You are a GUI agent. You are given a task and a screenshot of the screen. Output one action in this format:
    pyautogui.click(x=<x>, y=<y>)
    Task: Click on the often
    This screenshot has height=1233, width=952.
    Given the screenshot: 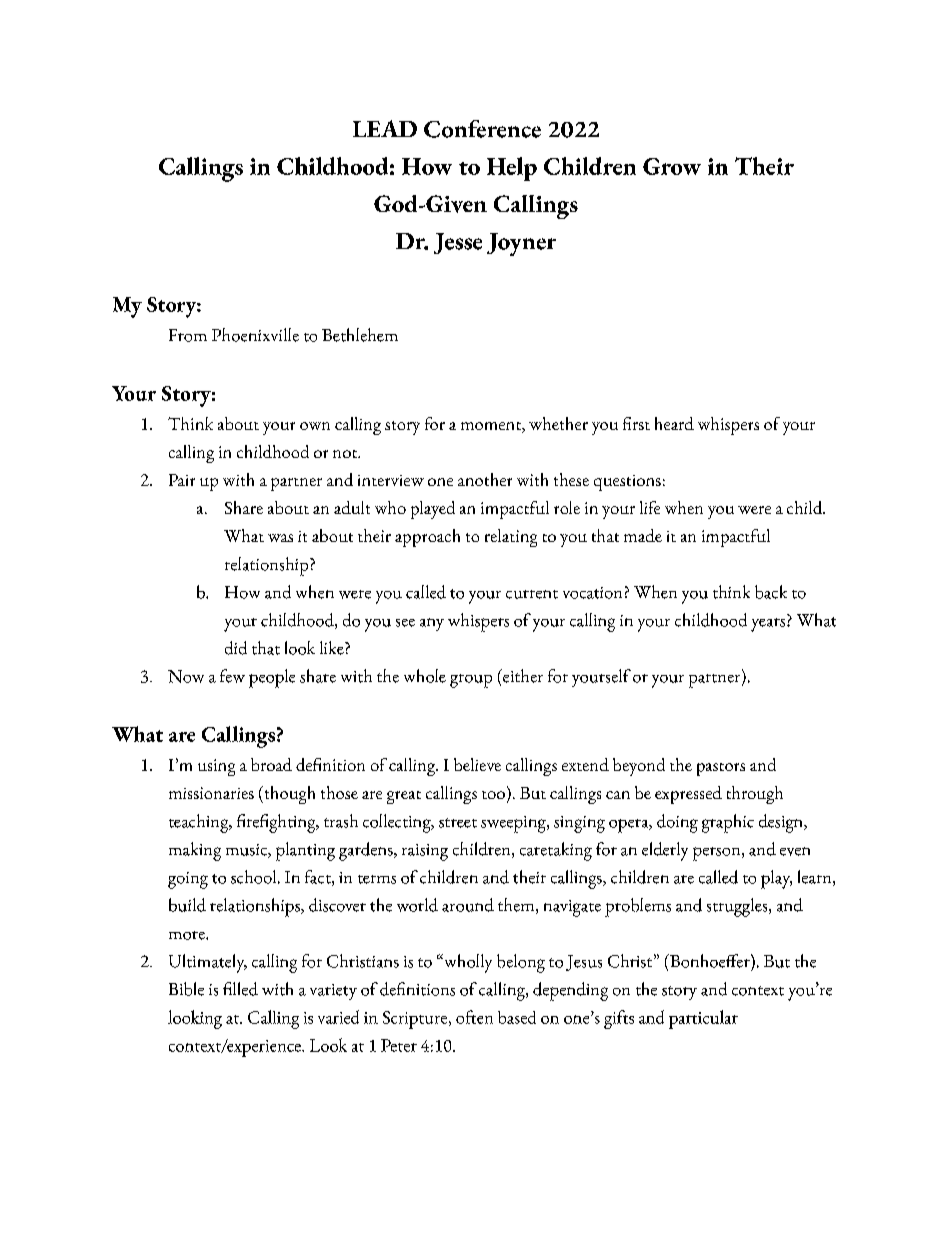 What is the action you would take?
    pyautogui.click(x=474, y=1017)
